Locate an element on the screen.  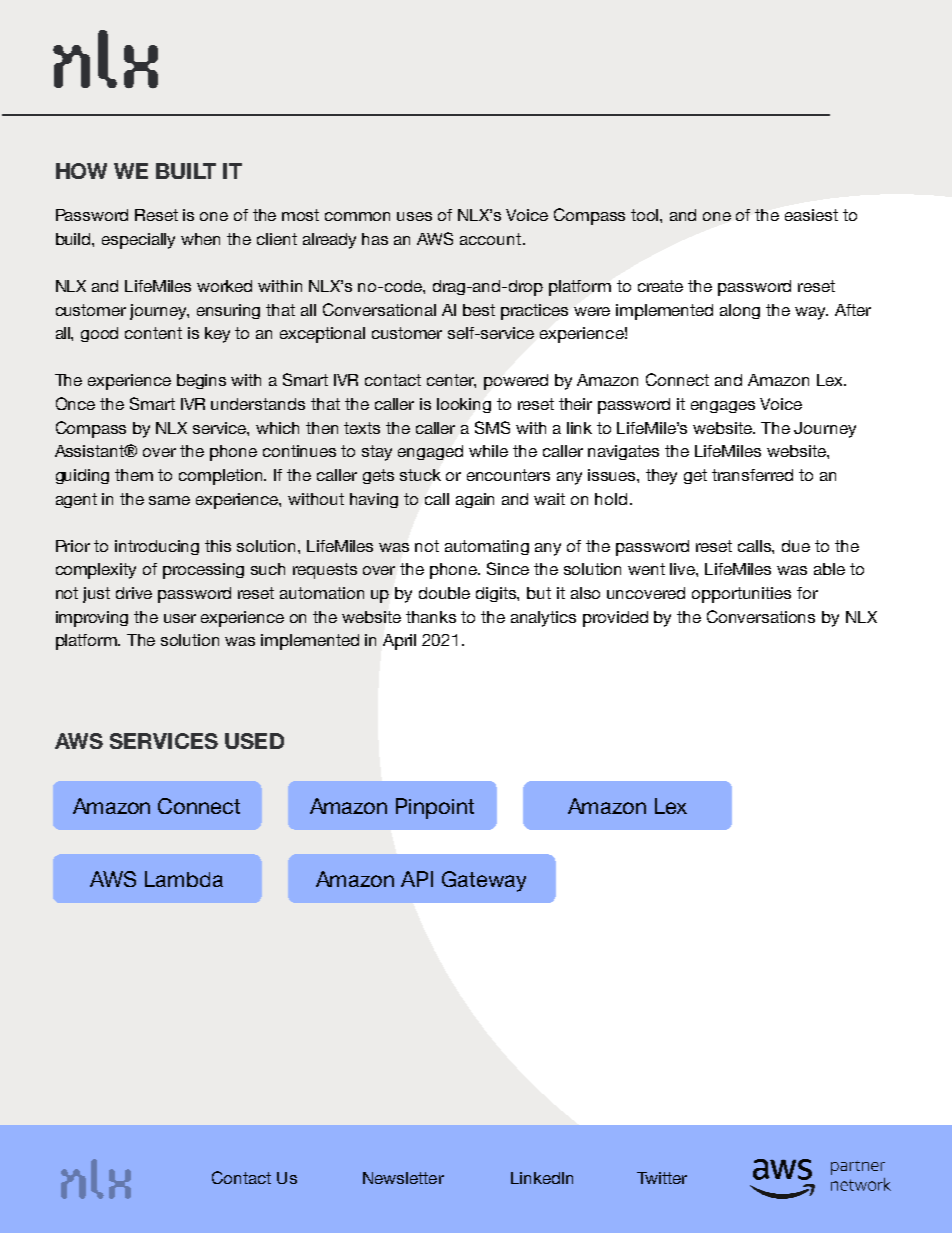
double is located at coordinates (444, 593).
